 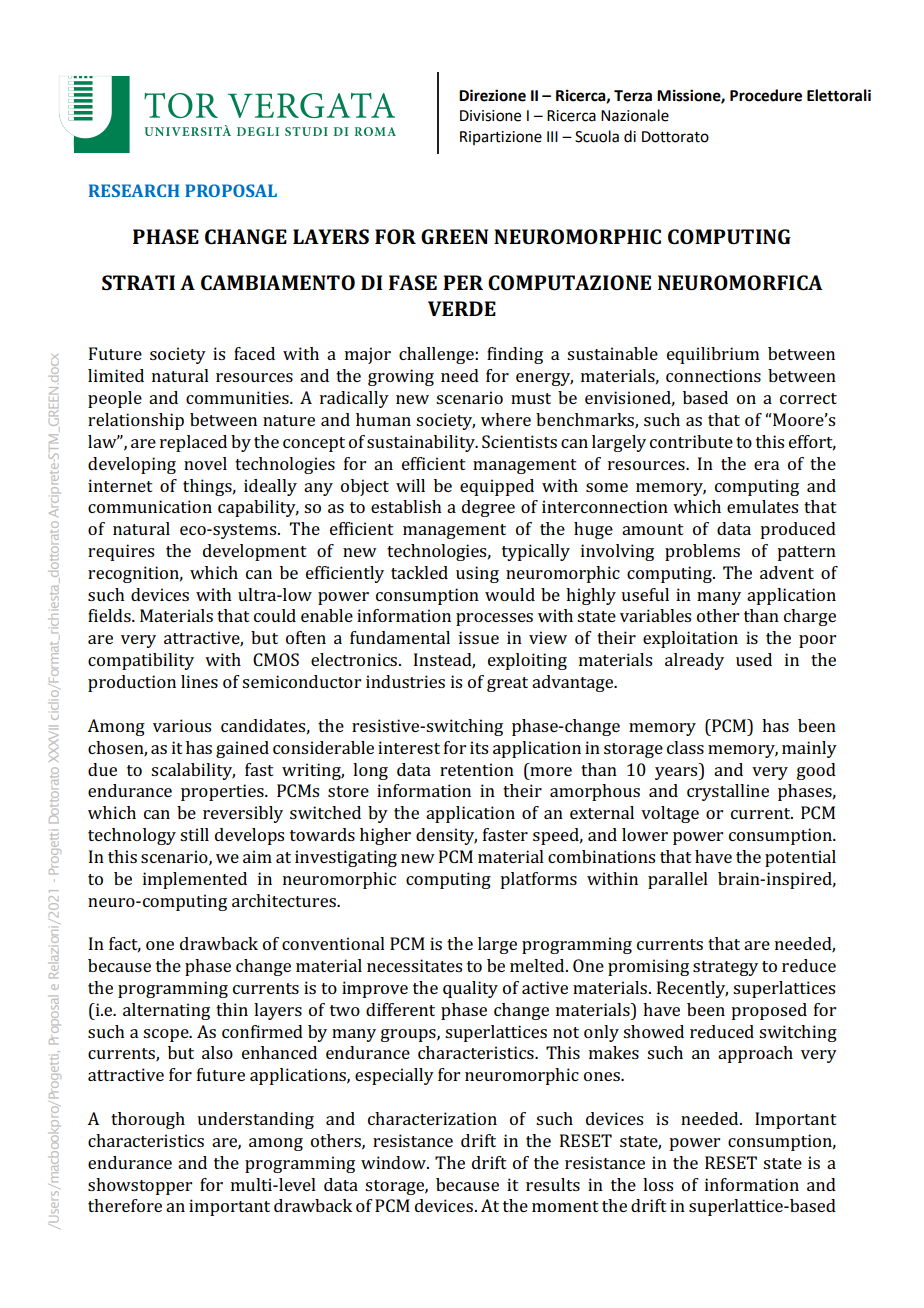 What do you see at coordinates (199, 681) in the page?
I see `lines` at bounding box center [199, 681].
